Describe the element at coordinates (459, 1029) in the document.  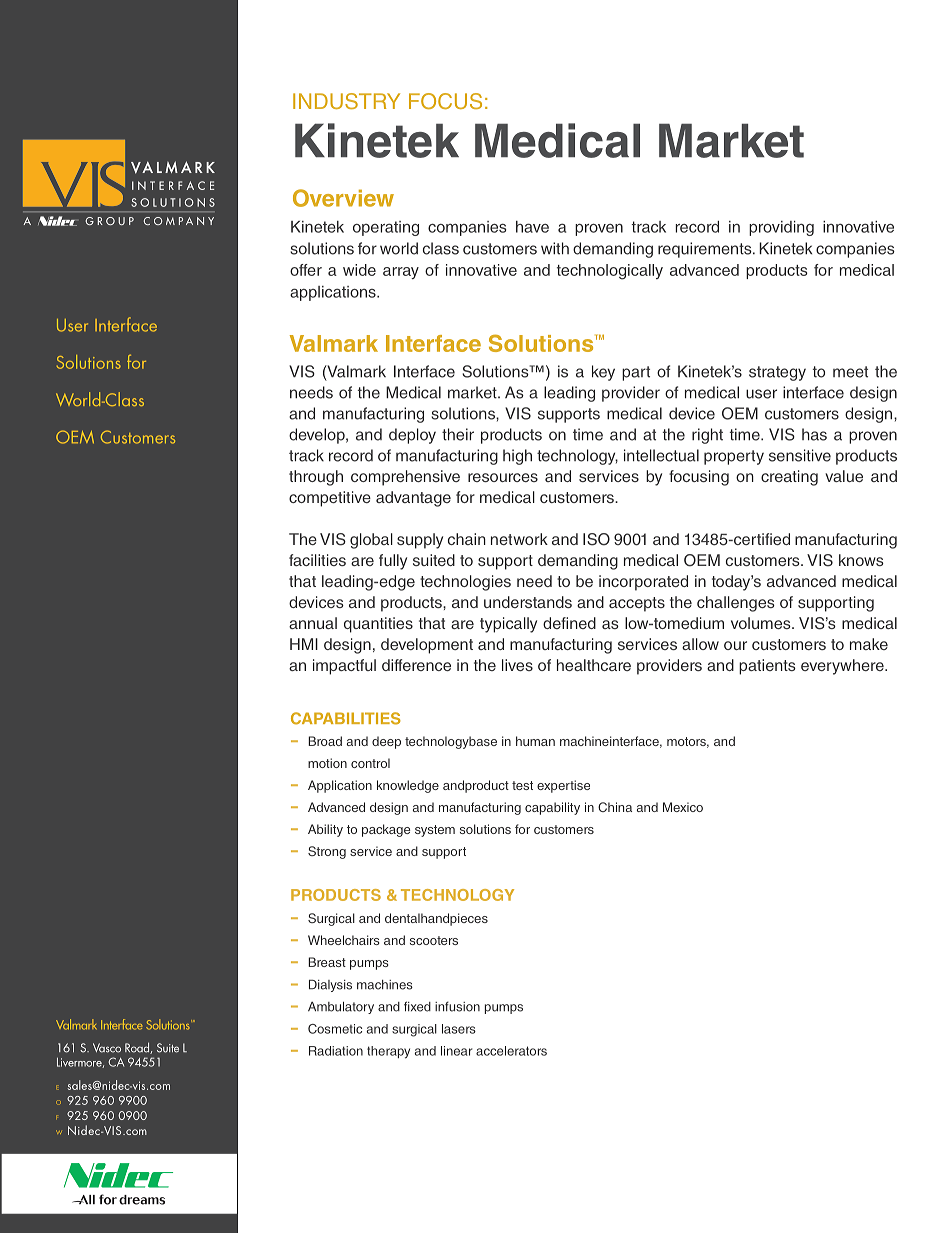
I see `lasers` at that location.
